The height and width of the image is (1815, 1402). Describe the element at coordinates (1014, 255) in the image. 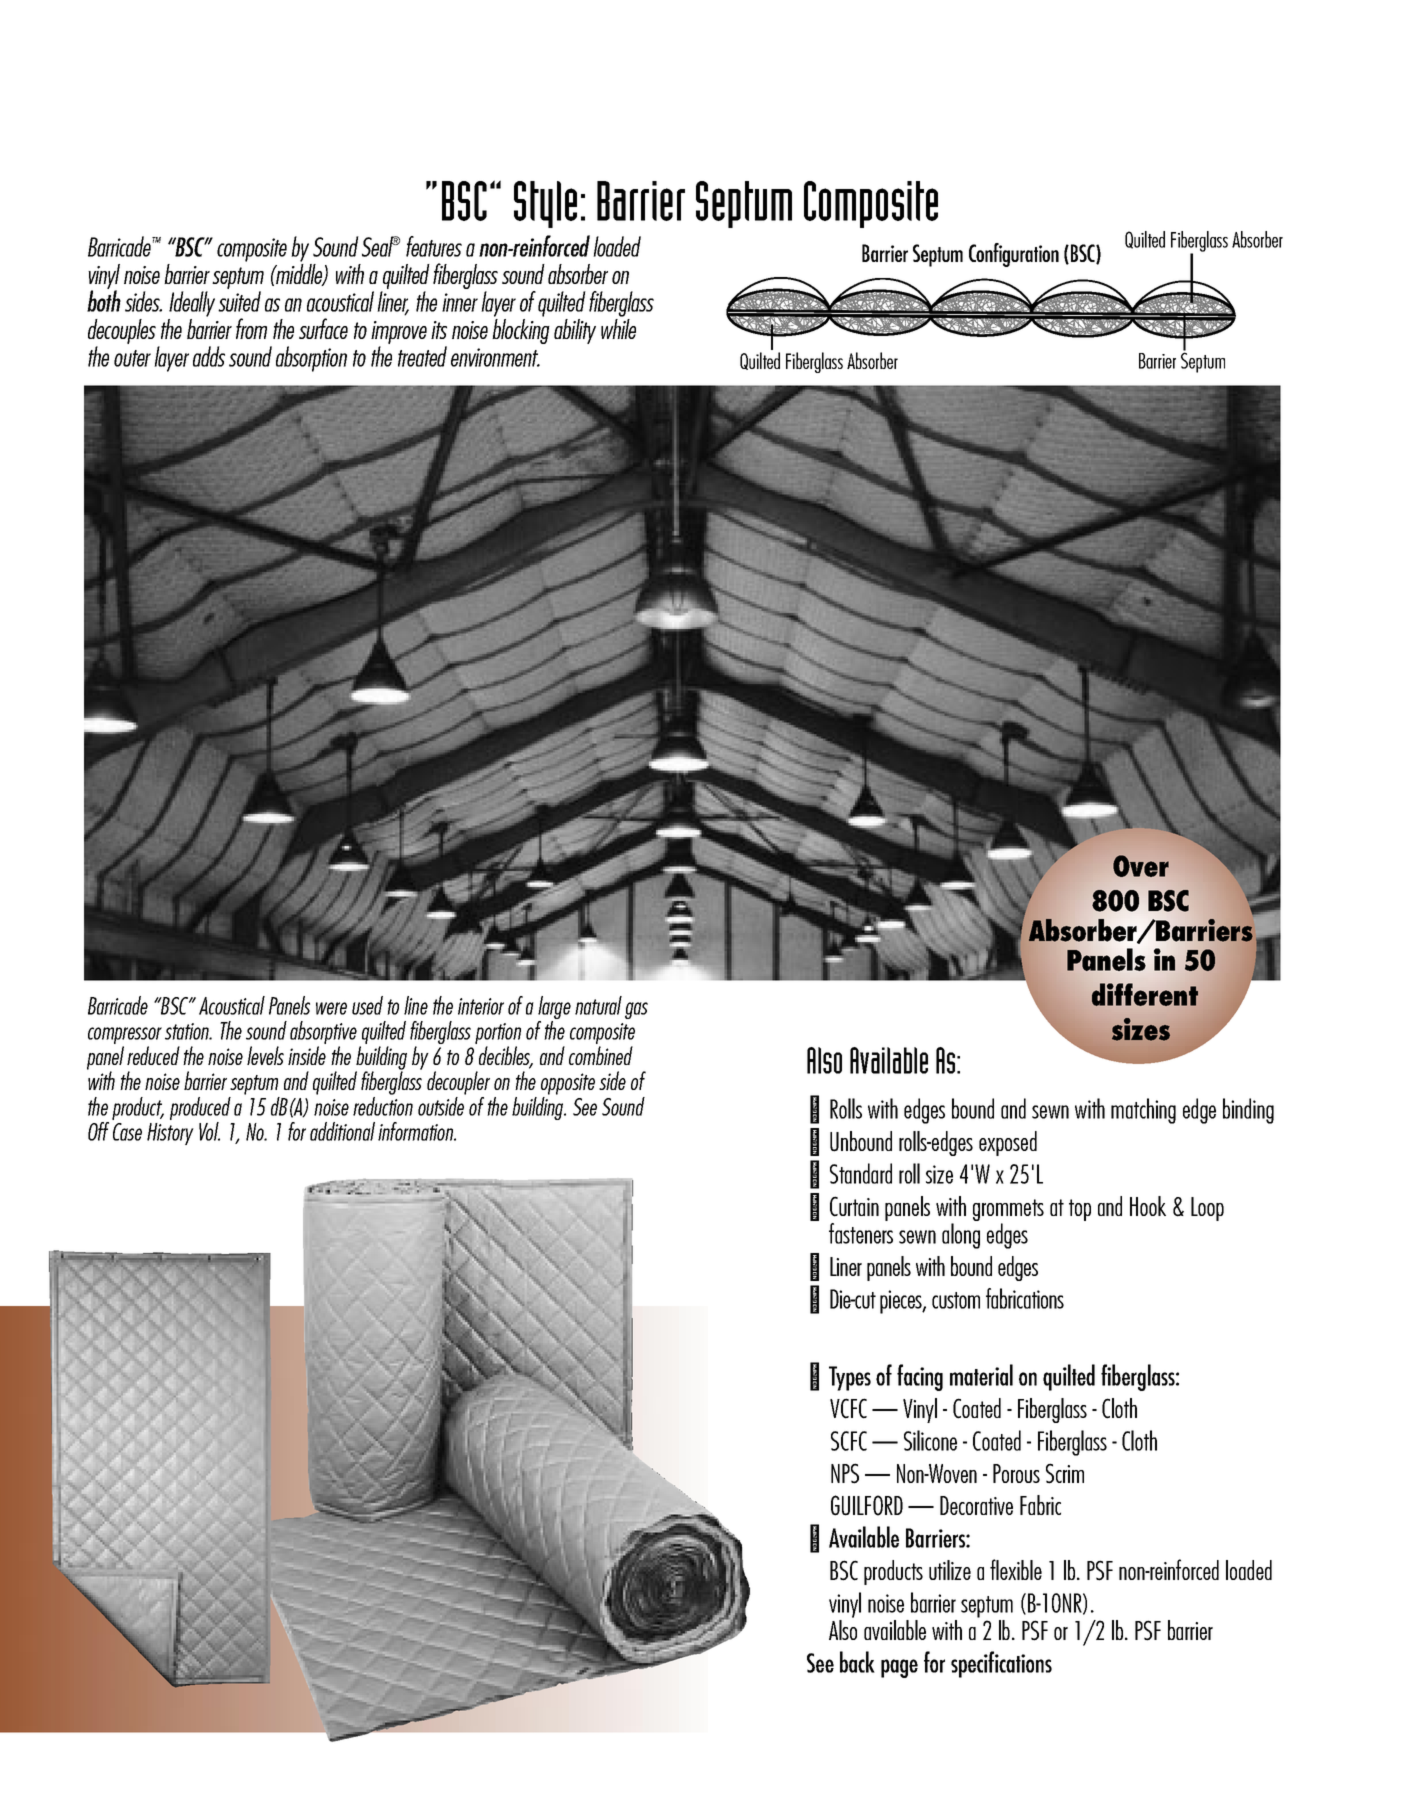

I see `Configuration` at that location.
